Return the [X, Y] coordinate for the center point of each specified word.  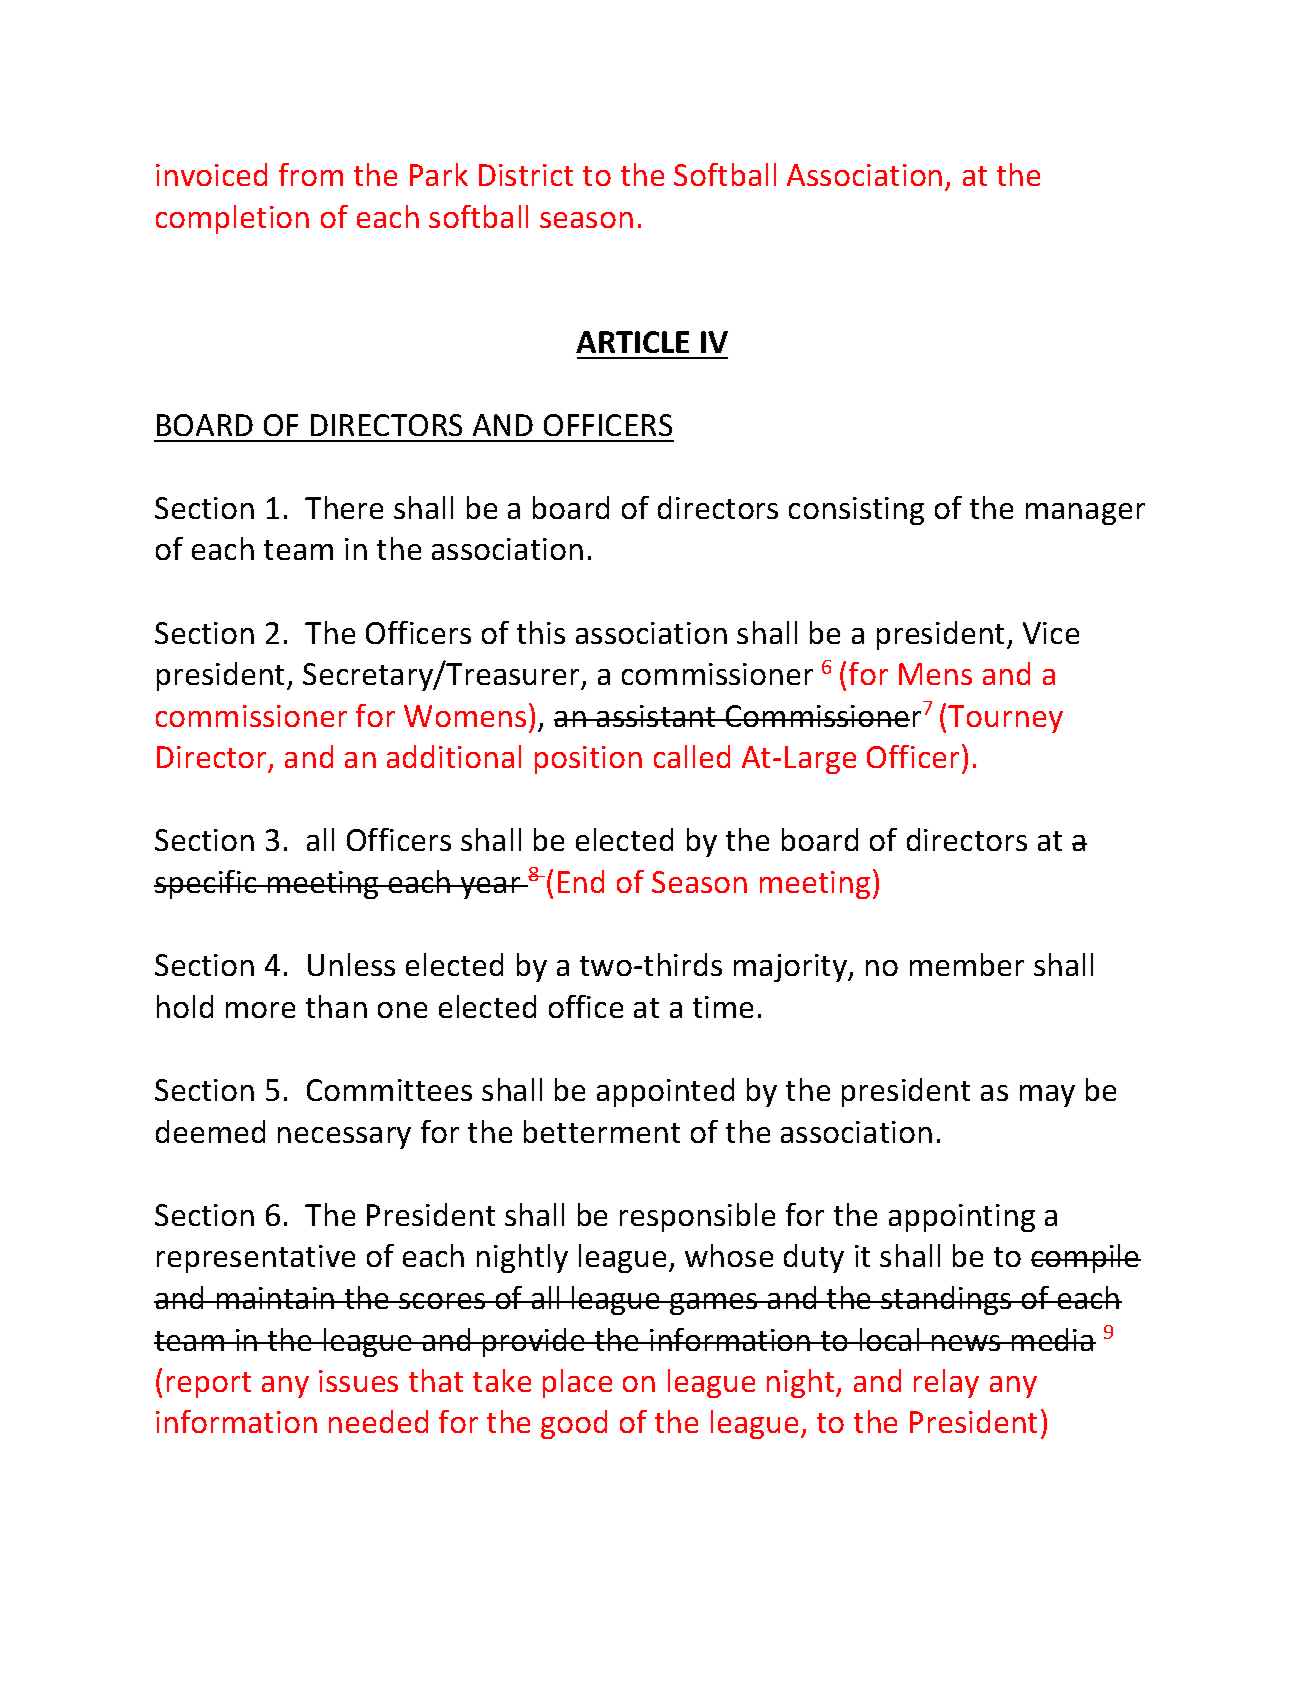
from [311, 174]
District [526, 175]
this [541, 632]
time [723, 1007]
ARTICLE [632, 342]
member [967, 964]
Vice [1051, 633]
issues [358, 1381]
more [260, 1010]
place [577, 1383]
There [344, 507]
